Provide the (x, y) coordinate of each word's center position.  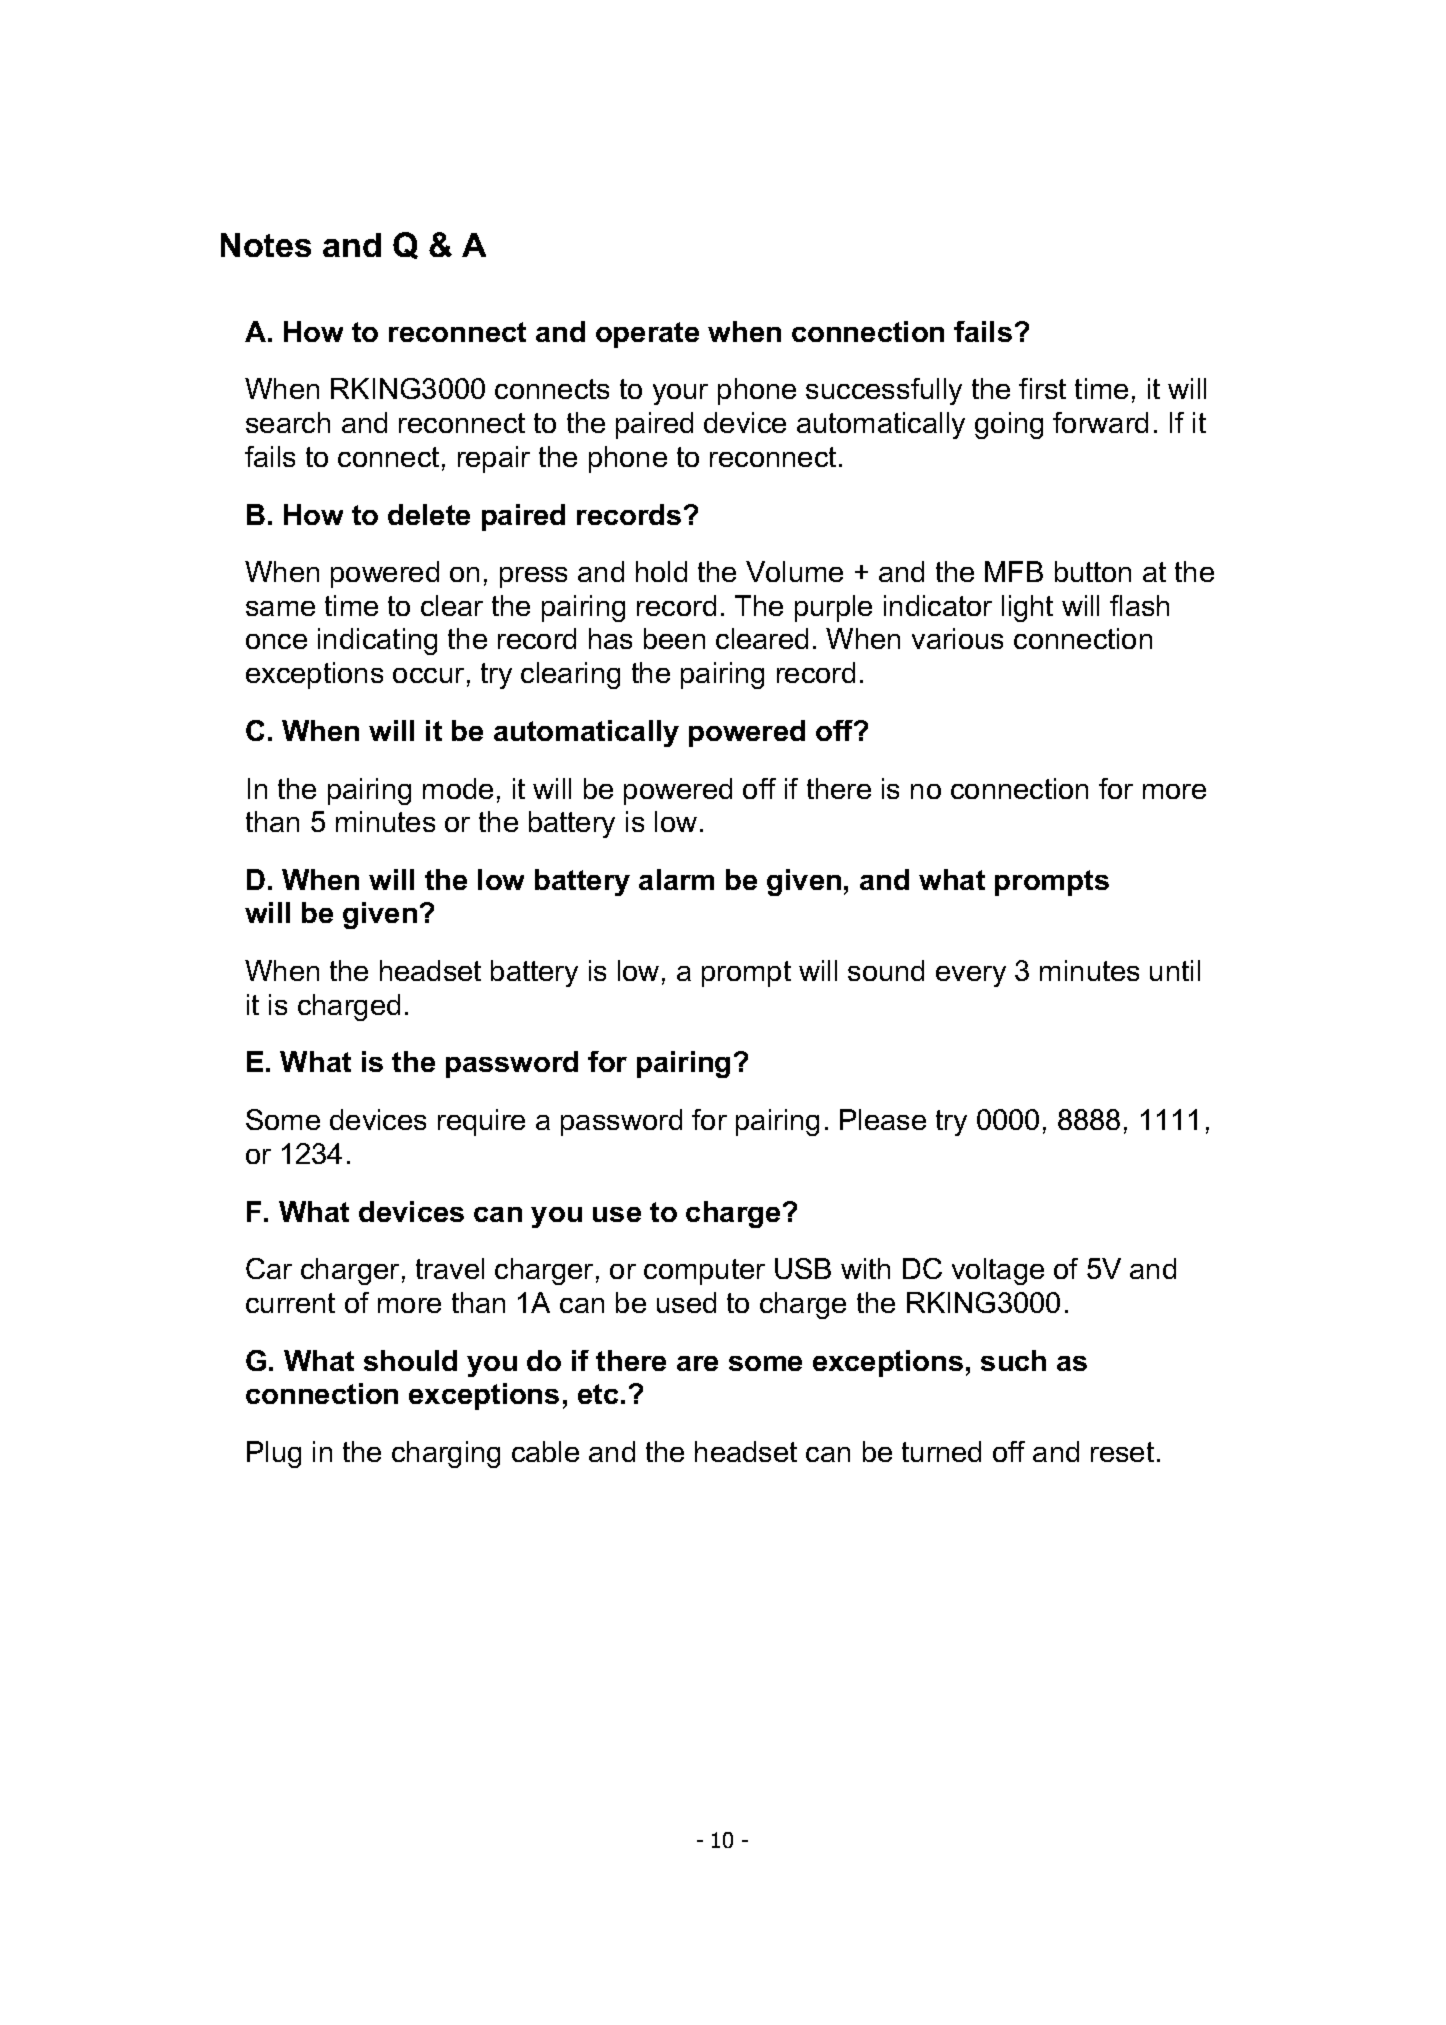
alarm (676, 879)
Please (883, 1119)
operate (647, 335)
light (1027, 608)
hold (661, 571)
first (1042, 388)
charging (446, 1454)
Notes (266, 245)
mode (458, 788)
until (1175, 970)
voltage (998, 1271)
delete (429, 514)
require (481, 1122)
